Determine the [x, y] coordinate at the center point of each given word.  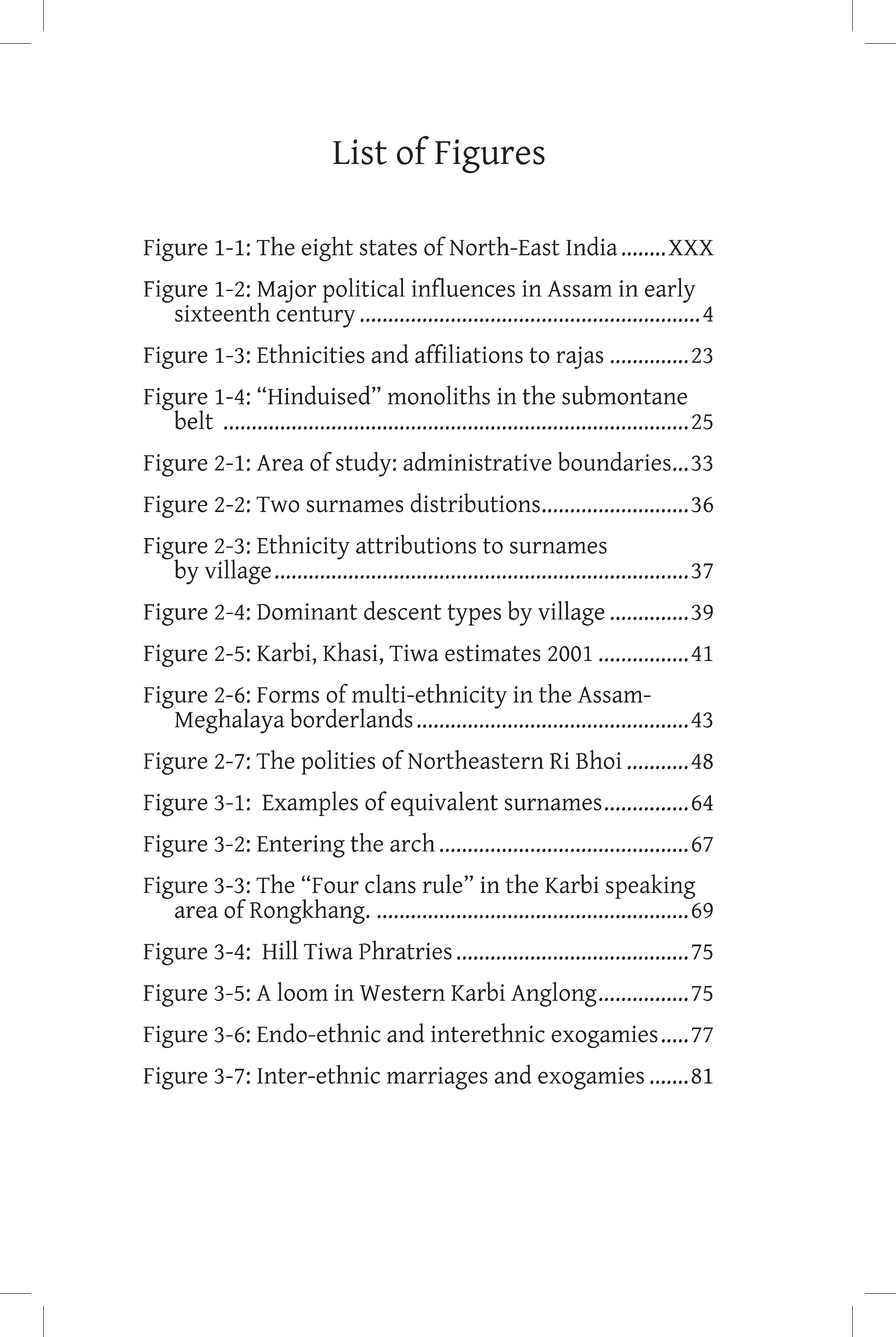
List [360, 152]
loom [302, 991]
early [670, 290]
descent [402, 610]
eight [327, 249]
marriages [437, 1078]
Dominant [307, 611]
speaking [650, 886]
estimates [493, 653]
